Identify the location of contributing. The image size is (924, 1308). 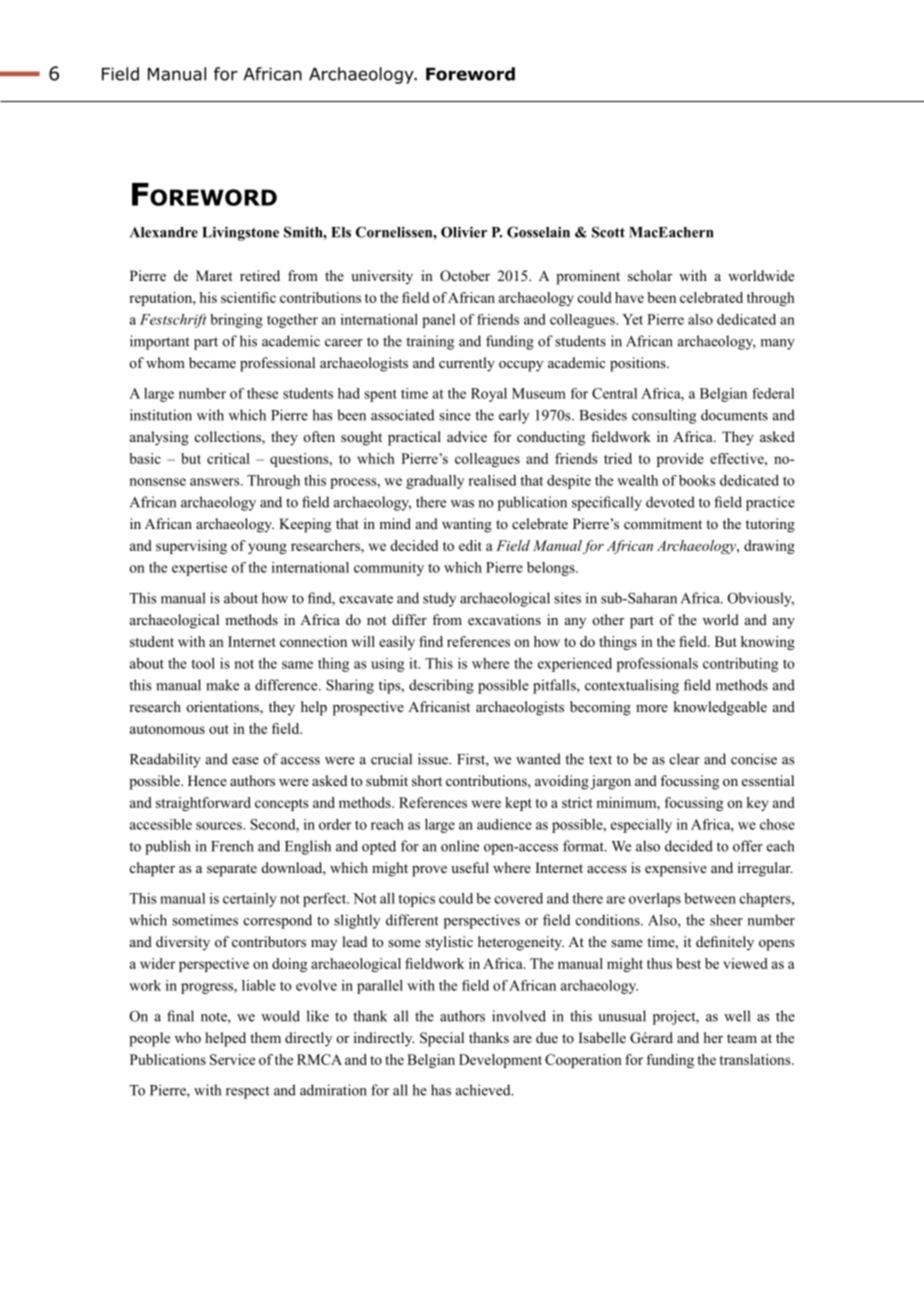
(740, 665).
